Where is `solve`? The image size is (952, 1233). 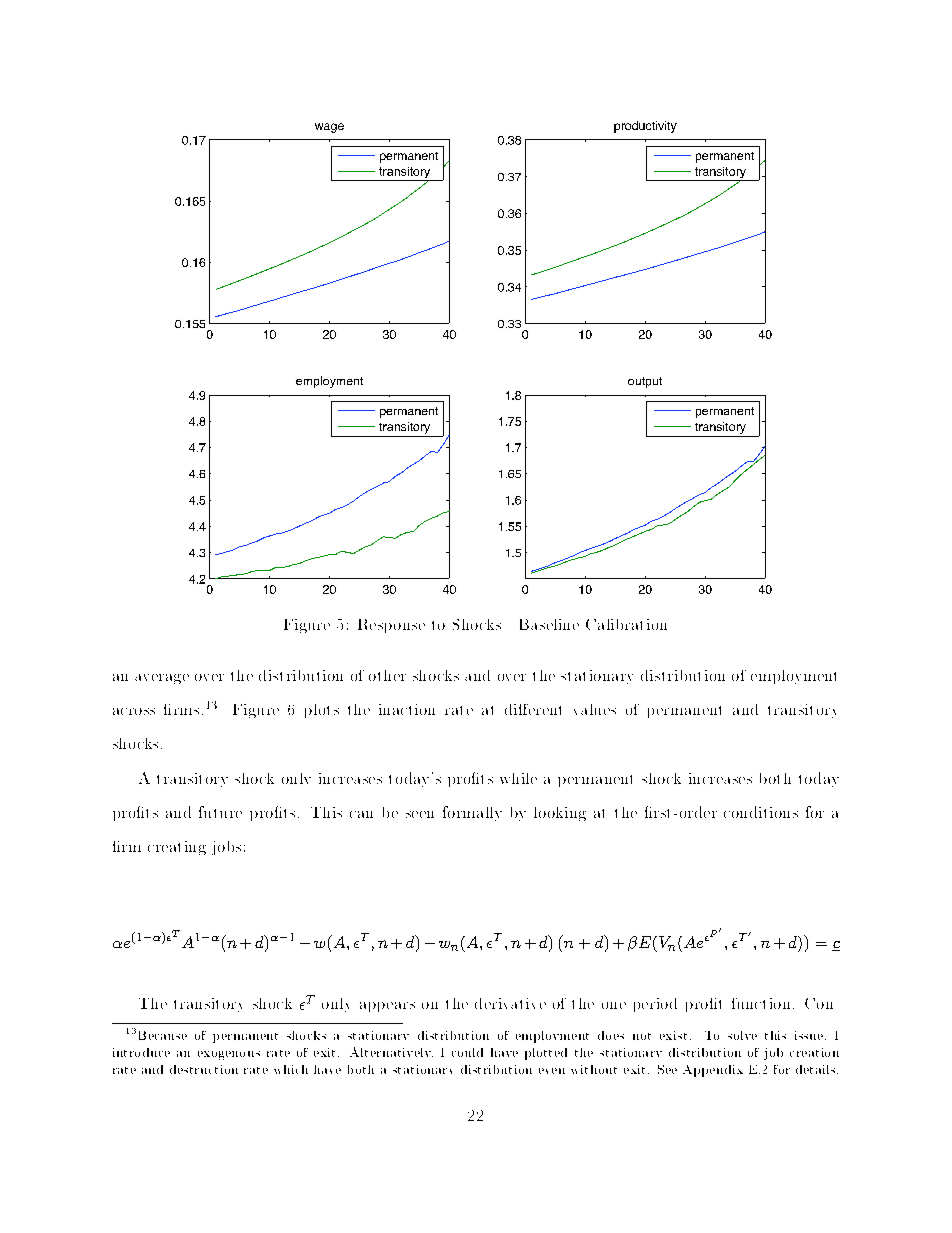
solve is located at coordinates (742, 1035).
